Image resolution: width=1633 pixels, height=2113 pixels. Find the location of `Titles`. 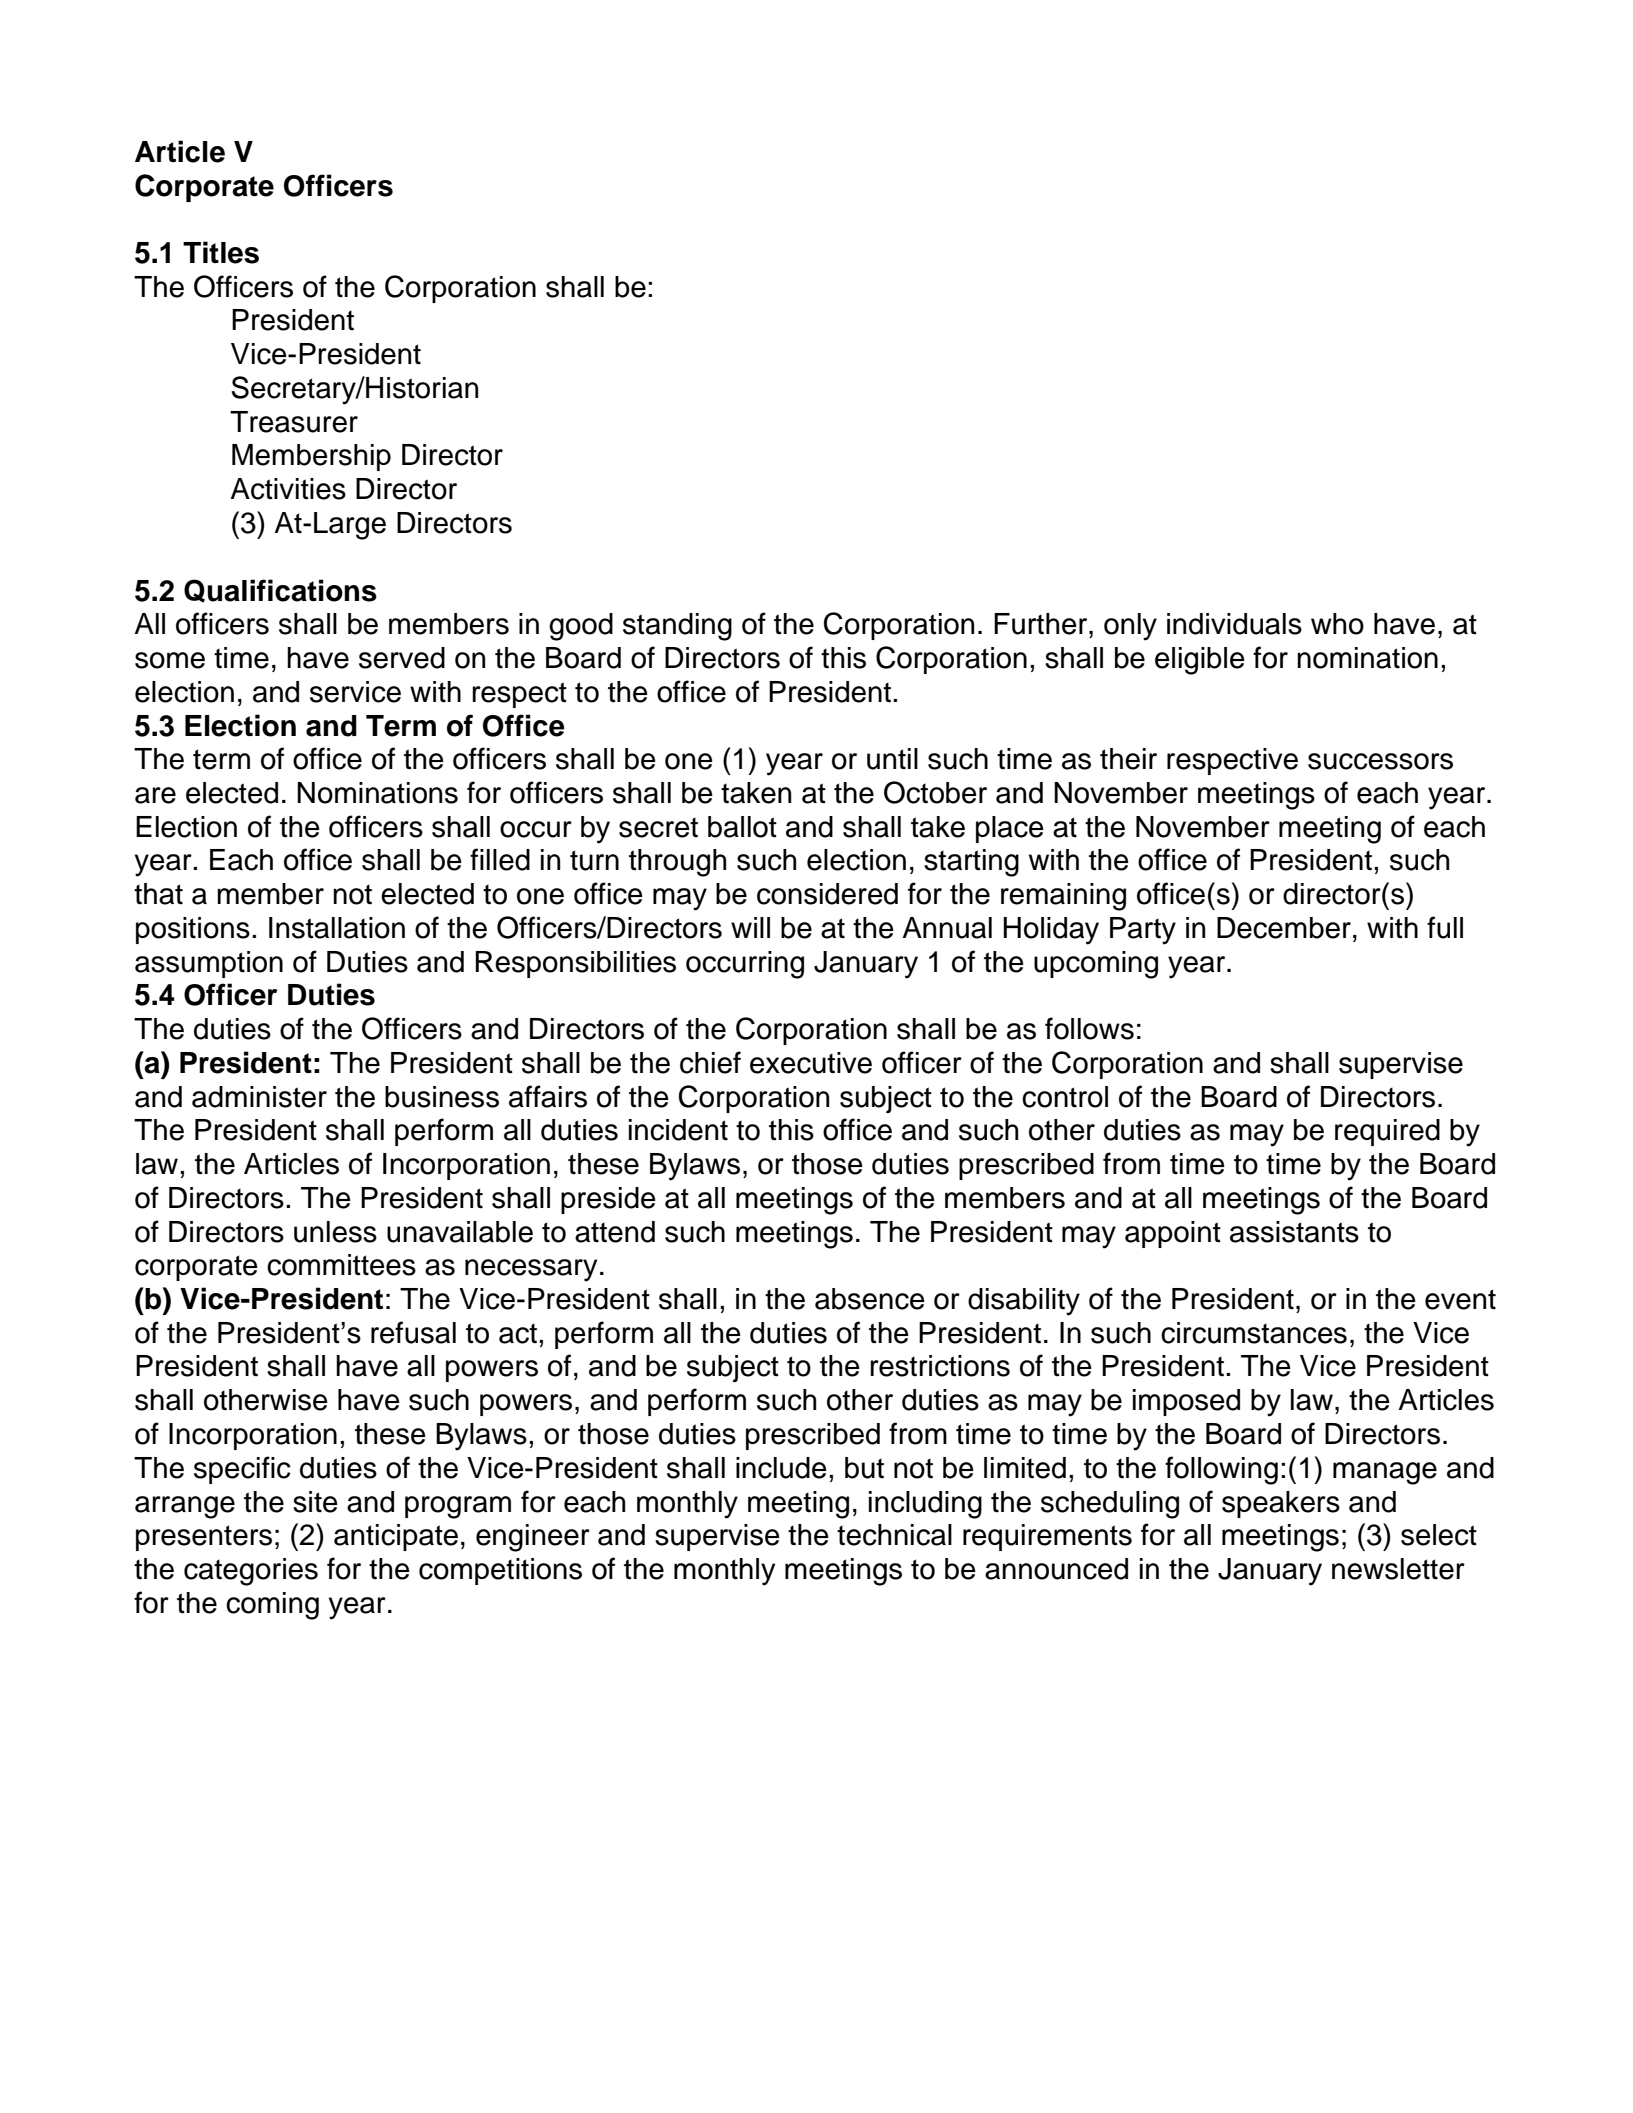

Titles is located at coordinates (221, 252).
